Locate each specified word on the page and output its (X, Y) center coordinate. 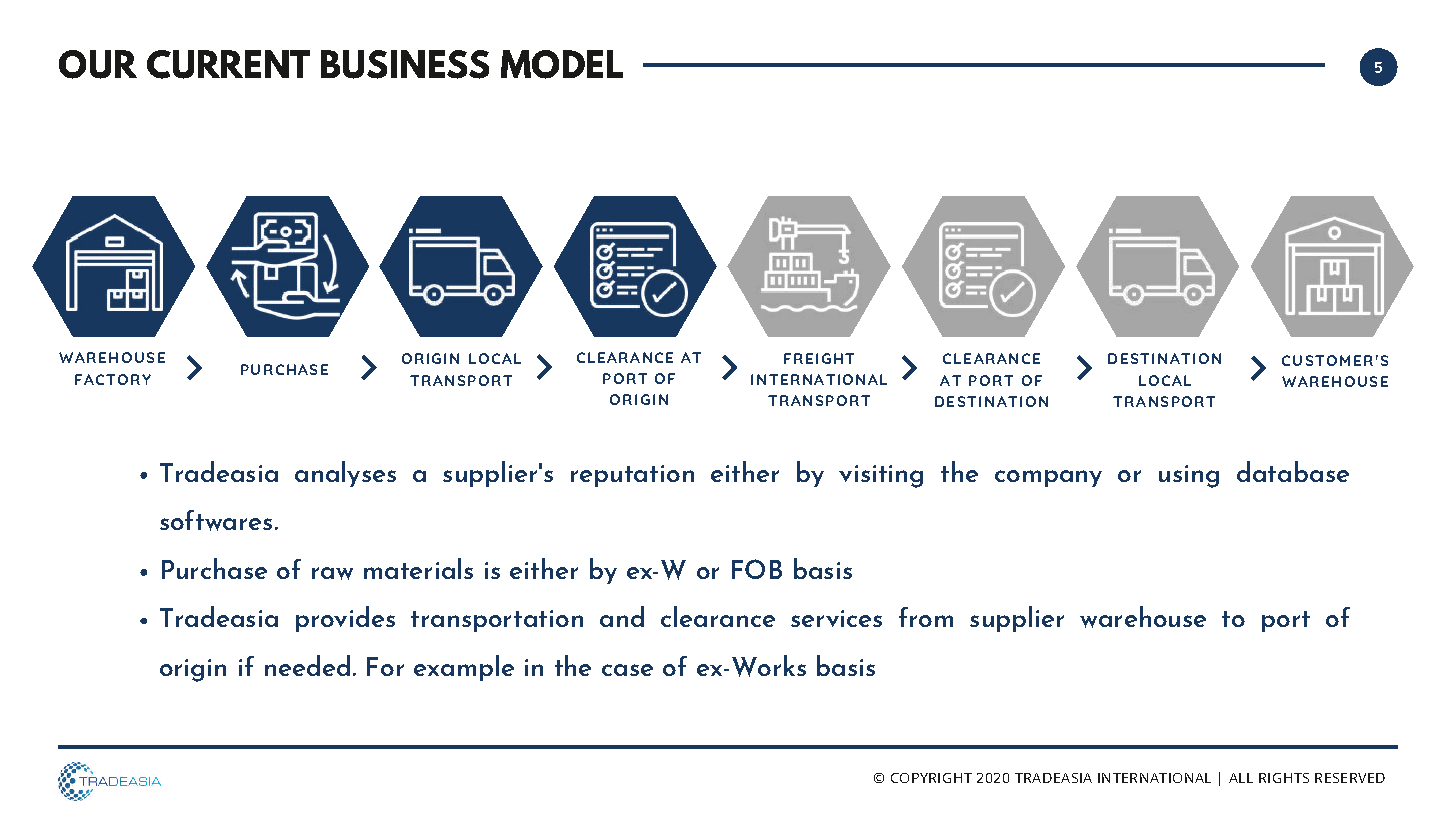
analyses (345, 474)
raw (332, 573)
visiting (881, 476)
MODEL (562, 64)
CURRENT (228, 64)
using (1189, 476)
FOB (757, 569)
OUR (98, 64)
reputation (632, 476)
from (926, 617)
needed (307, 665)
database (1293, 471)
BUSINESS (405, 64)
